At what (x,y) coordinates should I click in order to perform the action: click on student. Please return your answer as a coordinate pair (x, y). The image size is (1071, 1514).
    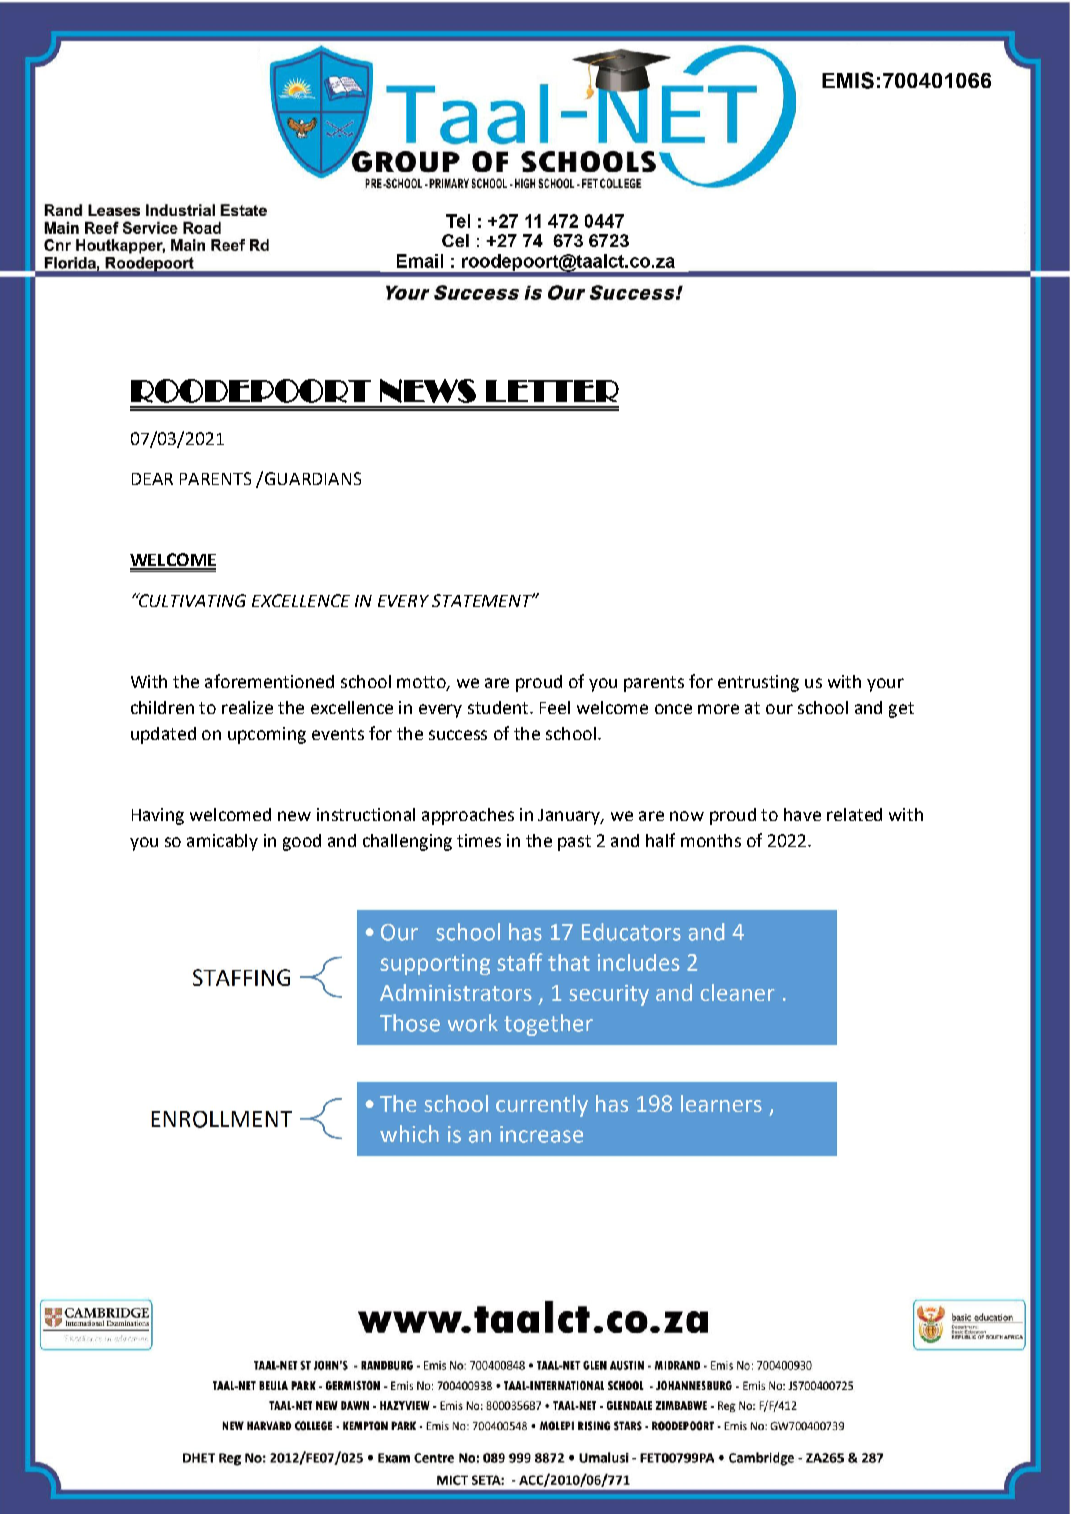
    Looking at the image, I should click on (499, 707).
